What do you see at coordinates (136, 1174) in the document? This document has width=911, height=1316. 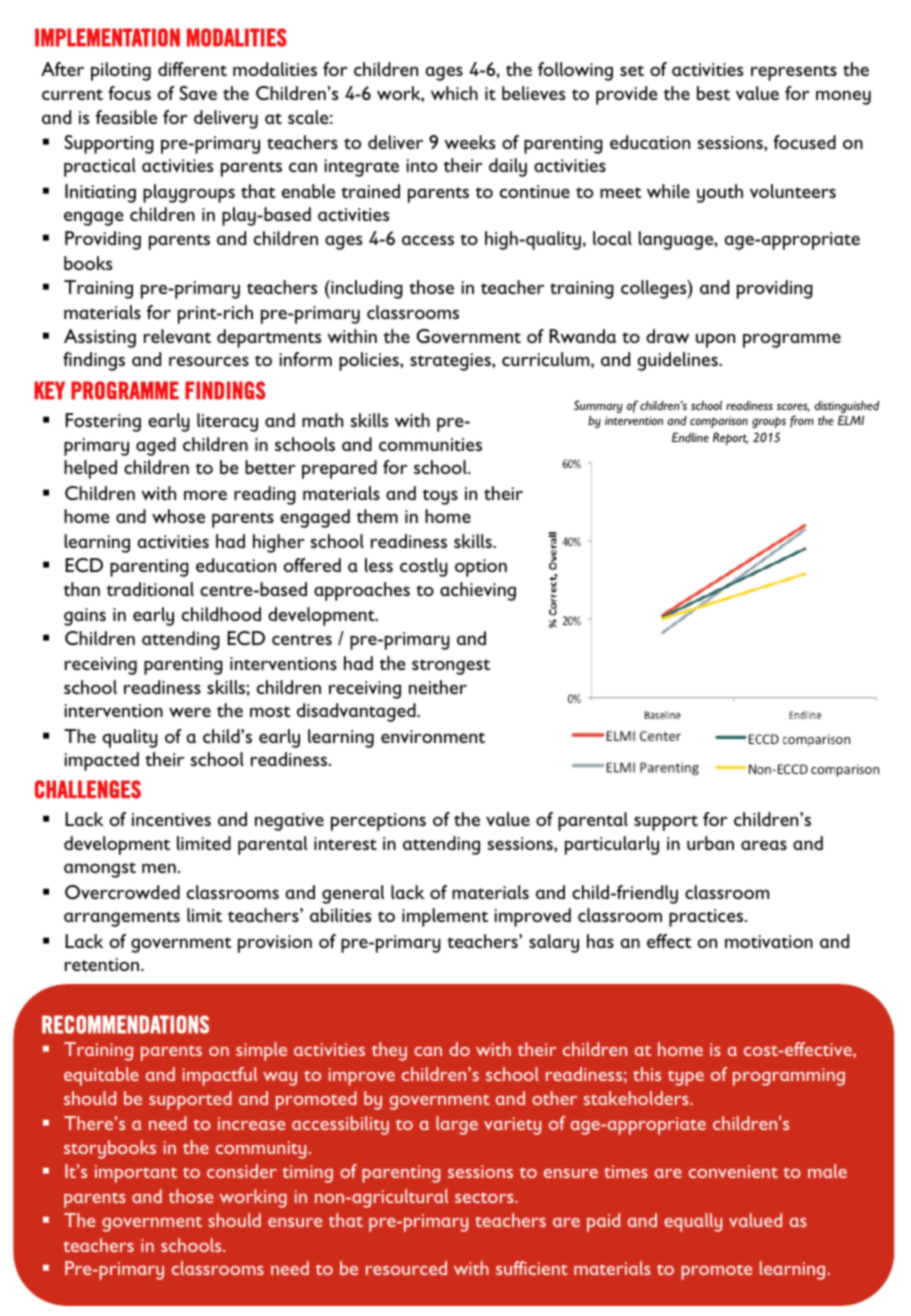 I see `important` at bounding box center [136, 1174].
